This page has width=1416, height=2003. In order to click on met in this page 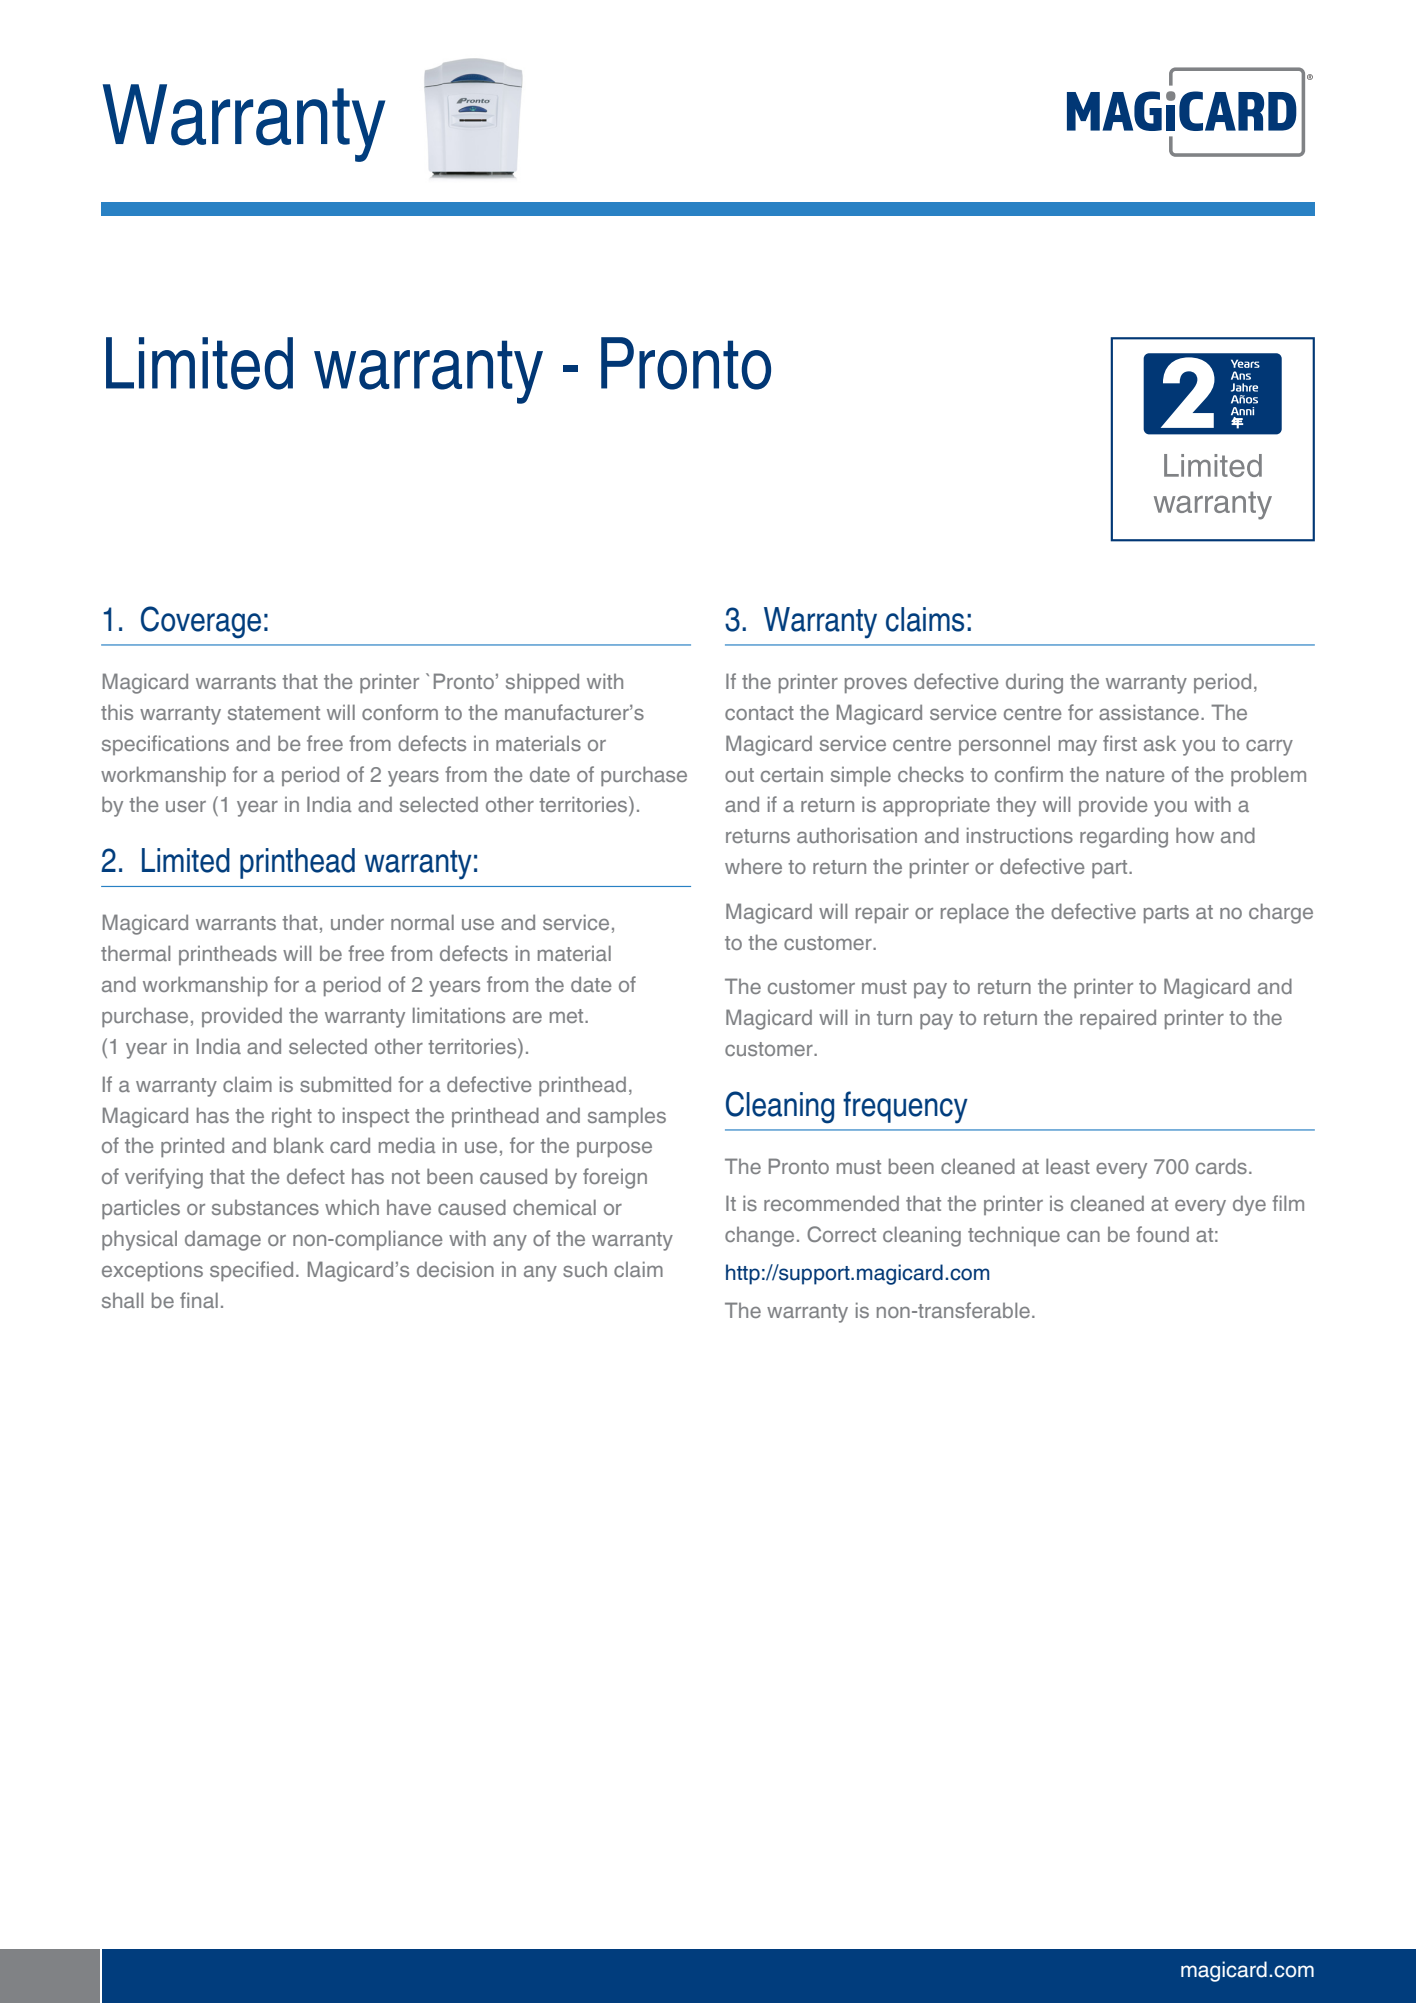, I will do `click(568, 1016)`.
